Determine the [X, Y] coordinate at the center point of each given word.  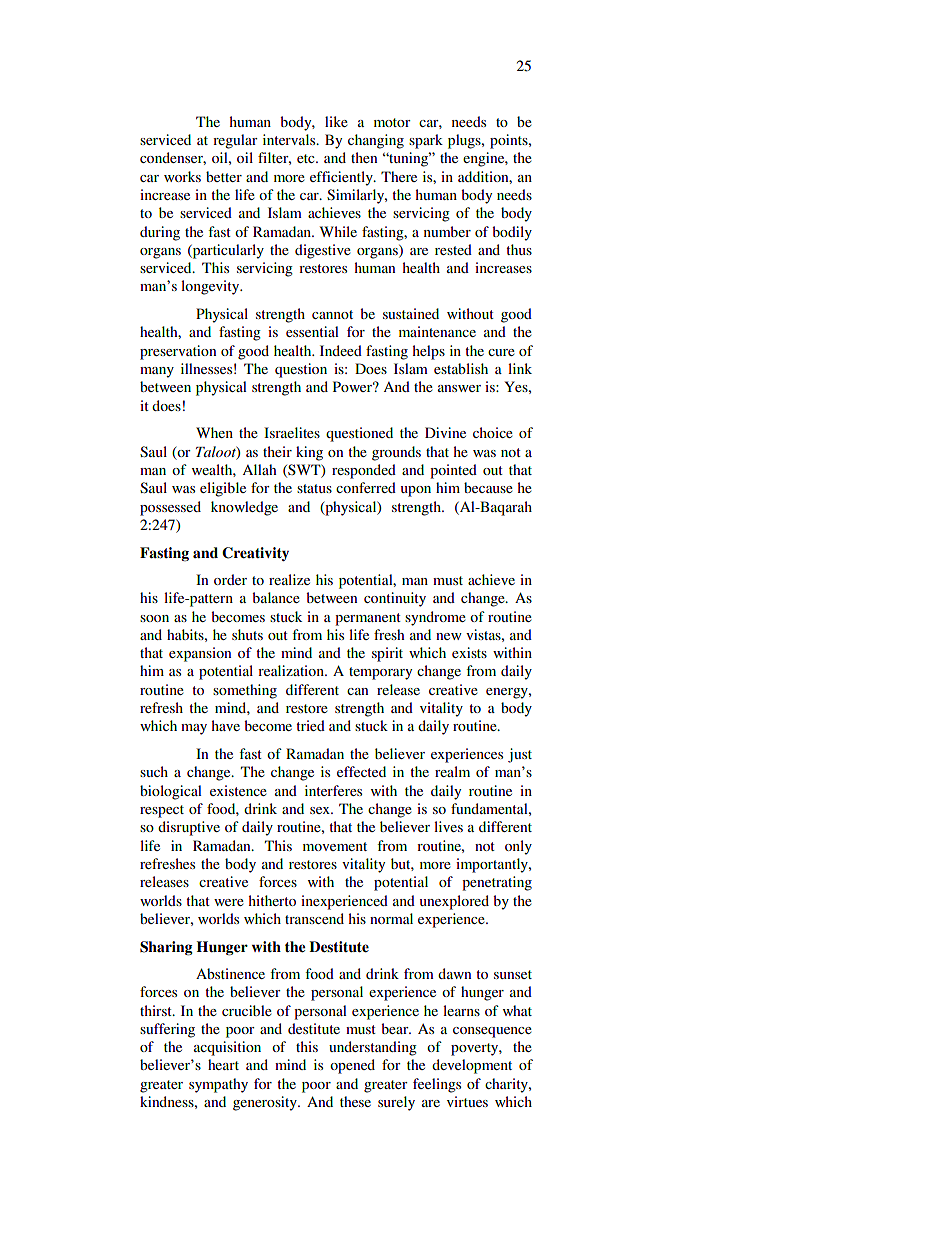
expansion [200, 654]
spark [426, 141]
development [472, 1066]
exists [469, 652]
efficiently [342, 178]
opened [352, 1066]
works [182, 176]
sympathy [218, 1085]
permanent [368, 619]
